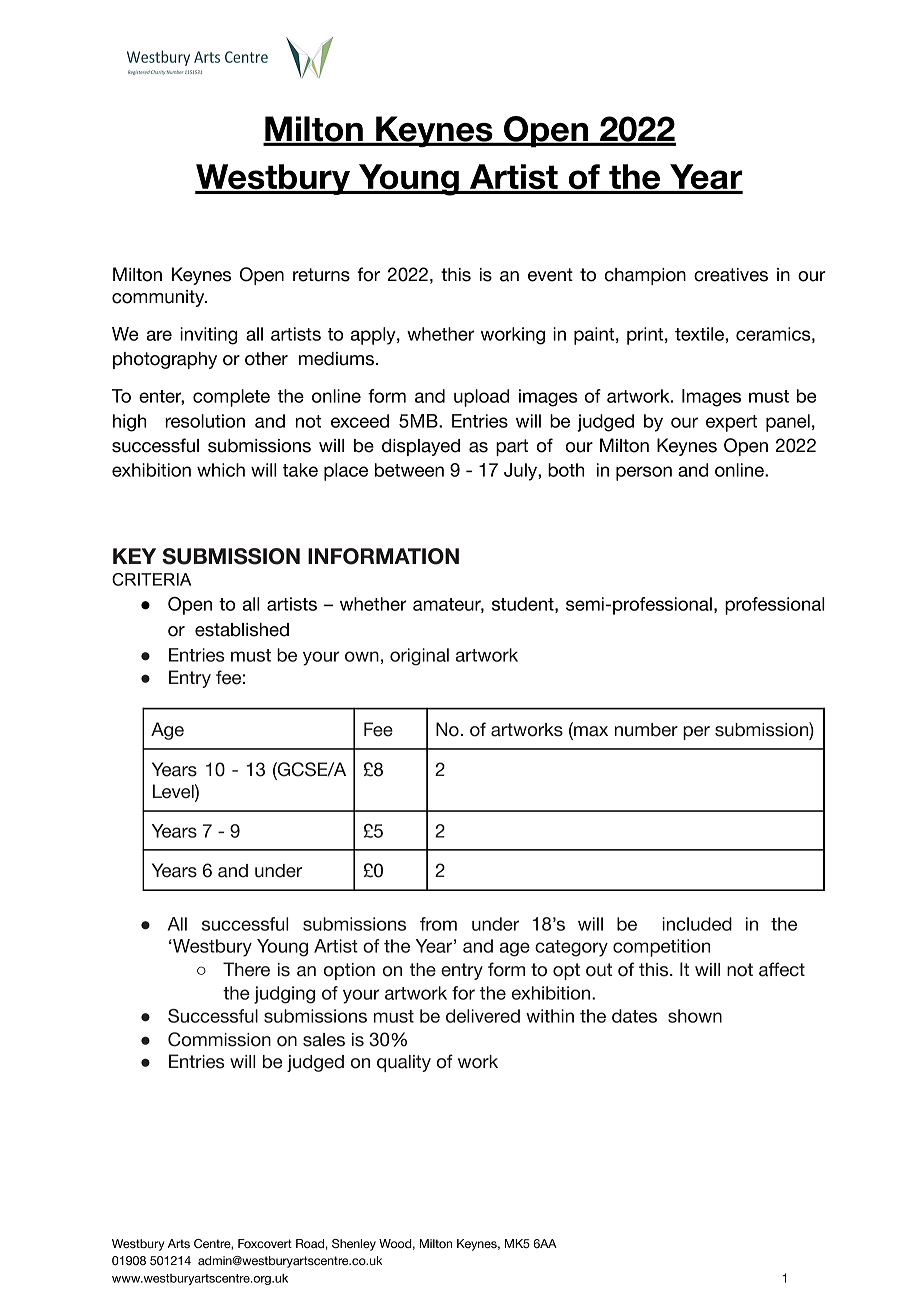 This screenshot has width=924, height=1307. What do you see at coordinates (646, 730) in the screenshot?
I see `number` at bounding box center [646, 730].
